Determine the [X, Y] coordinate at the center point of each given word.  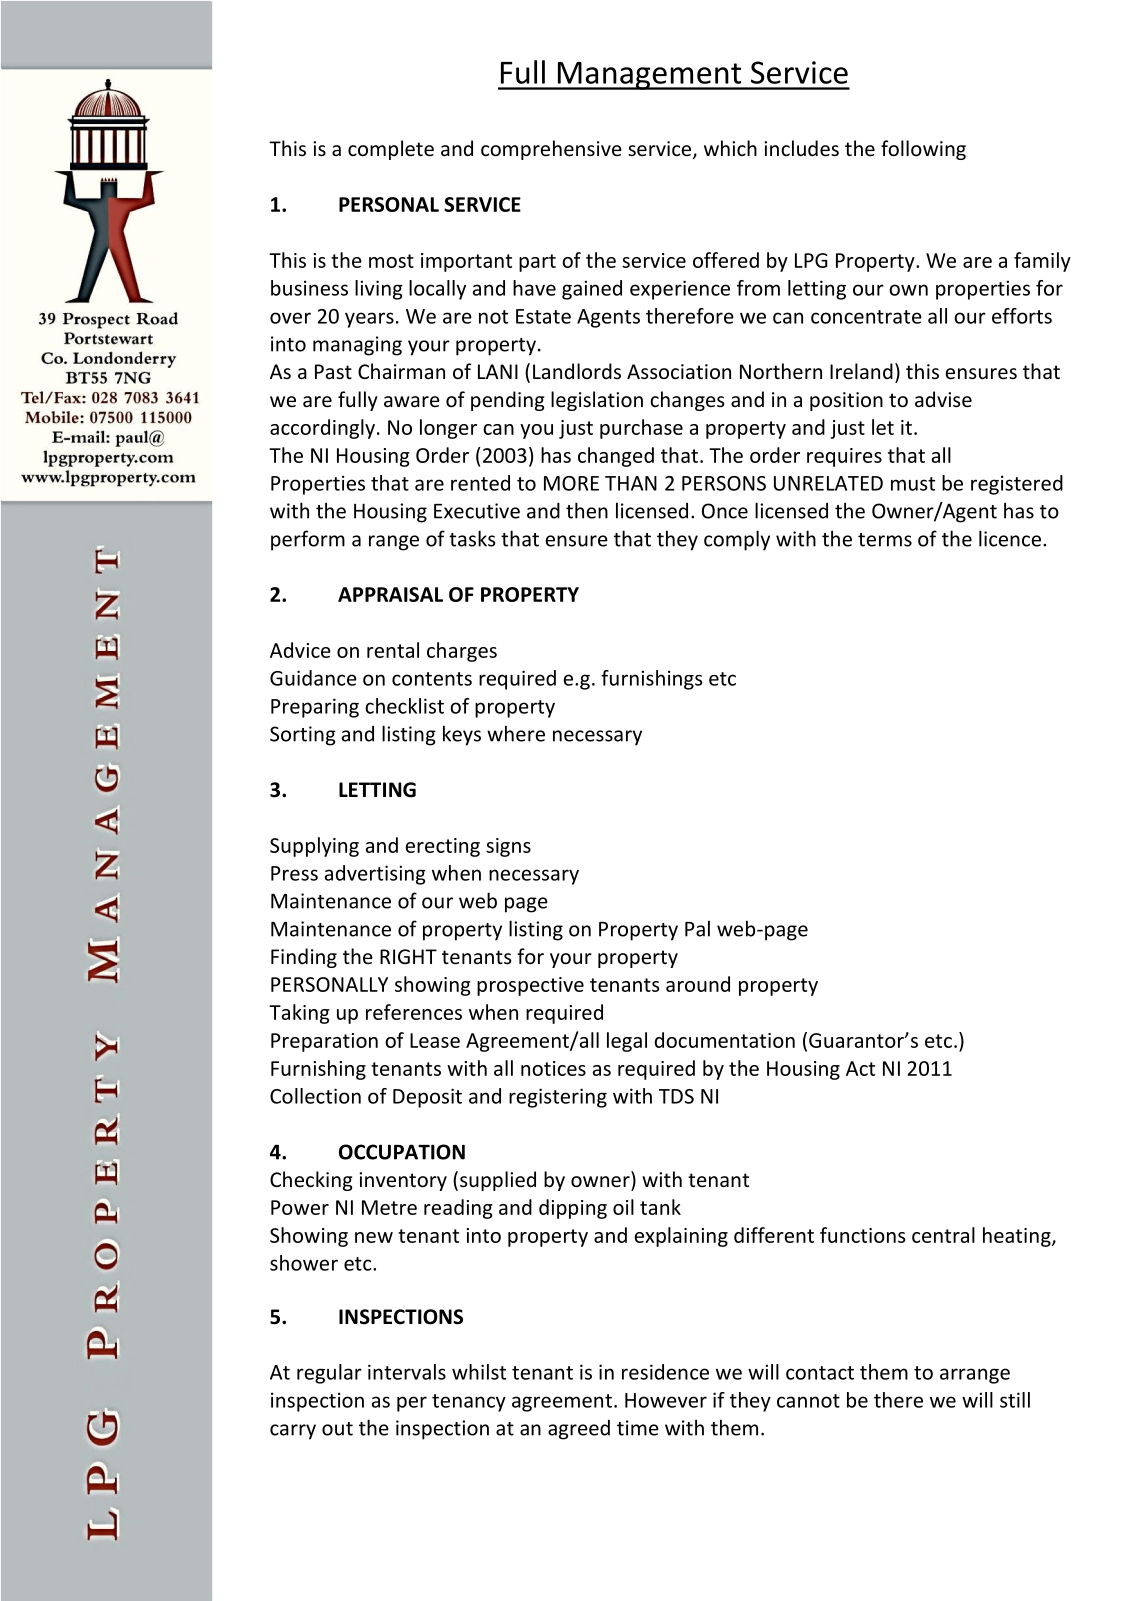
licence [1010, 538]
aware [412, 401]
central [943, 1235]
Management [649, 76]
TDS [676, 1096]
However [666, 1400]
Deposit [427, 1098]
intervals [407, 1372]
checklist [404, 706]
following [923, 150]
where [516, 733]
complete [391, 150]
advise [943, 399]
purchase [641, 429]
